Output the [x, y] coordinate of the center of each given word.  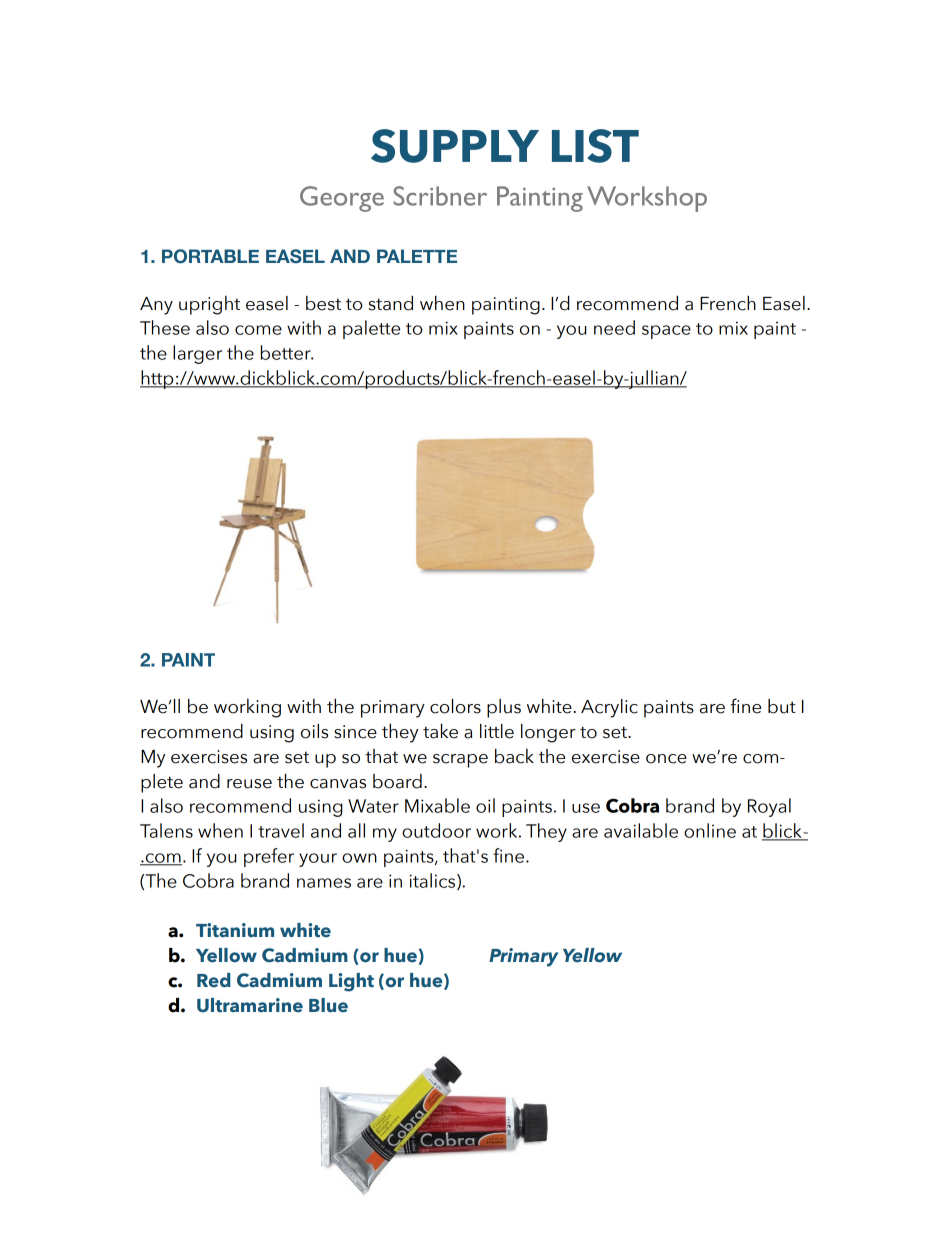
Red [213, 980]
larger [197, 354]
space [666, 332]
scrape [460, 761]
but [782, 706]
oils [314, 731]
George [342, 199]
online [710, 830]
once [666, 759]
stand [391, 303]
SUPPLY [455, 146]
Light [351, 982]
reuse [249, 784]
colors [455, 706]
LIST [595, 146]
